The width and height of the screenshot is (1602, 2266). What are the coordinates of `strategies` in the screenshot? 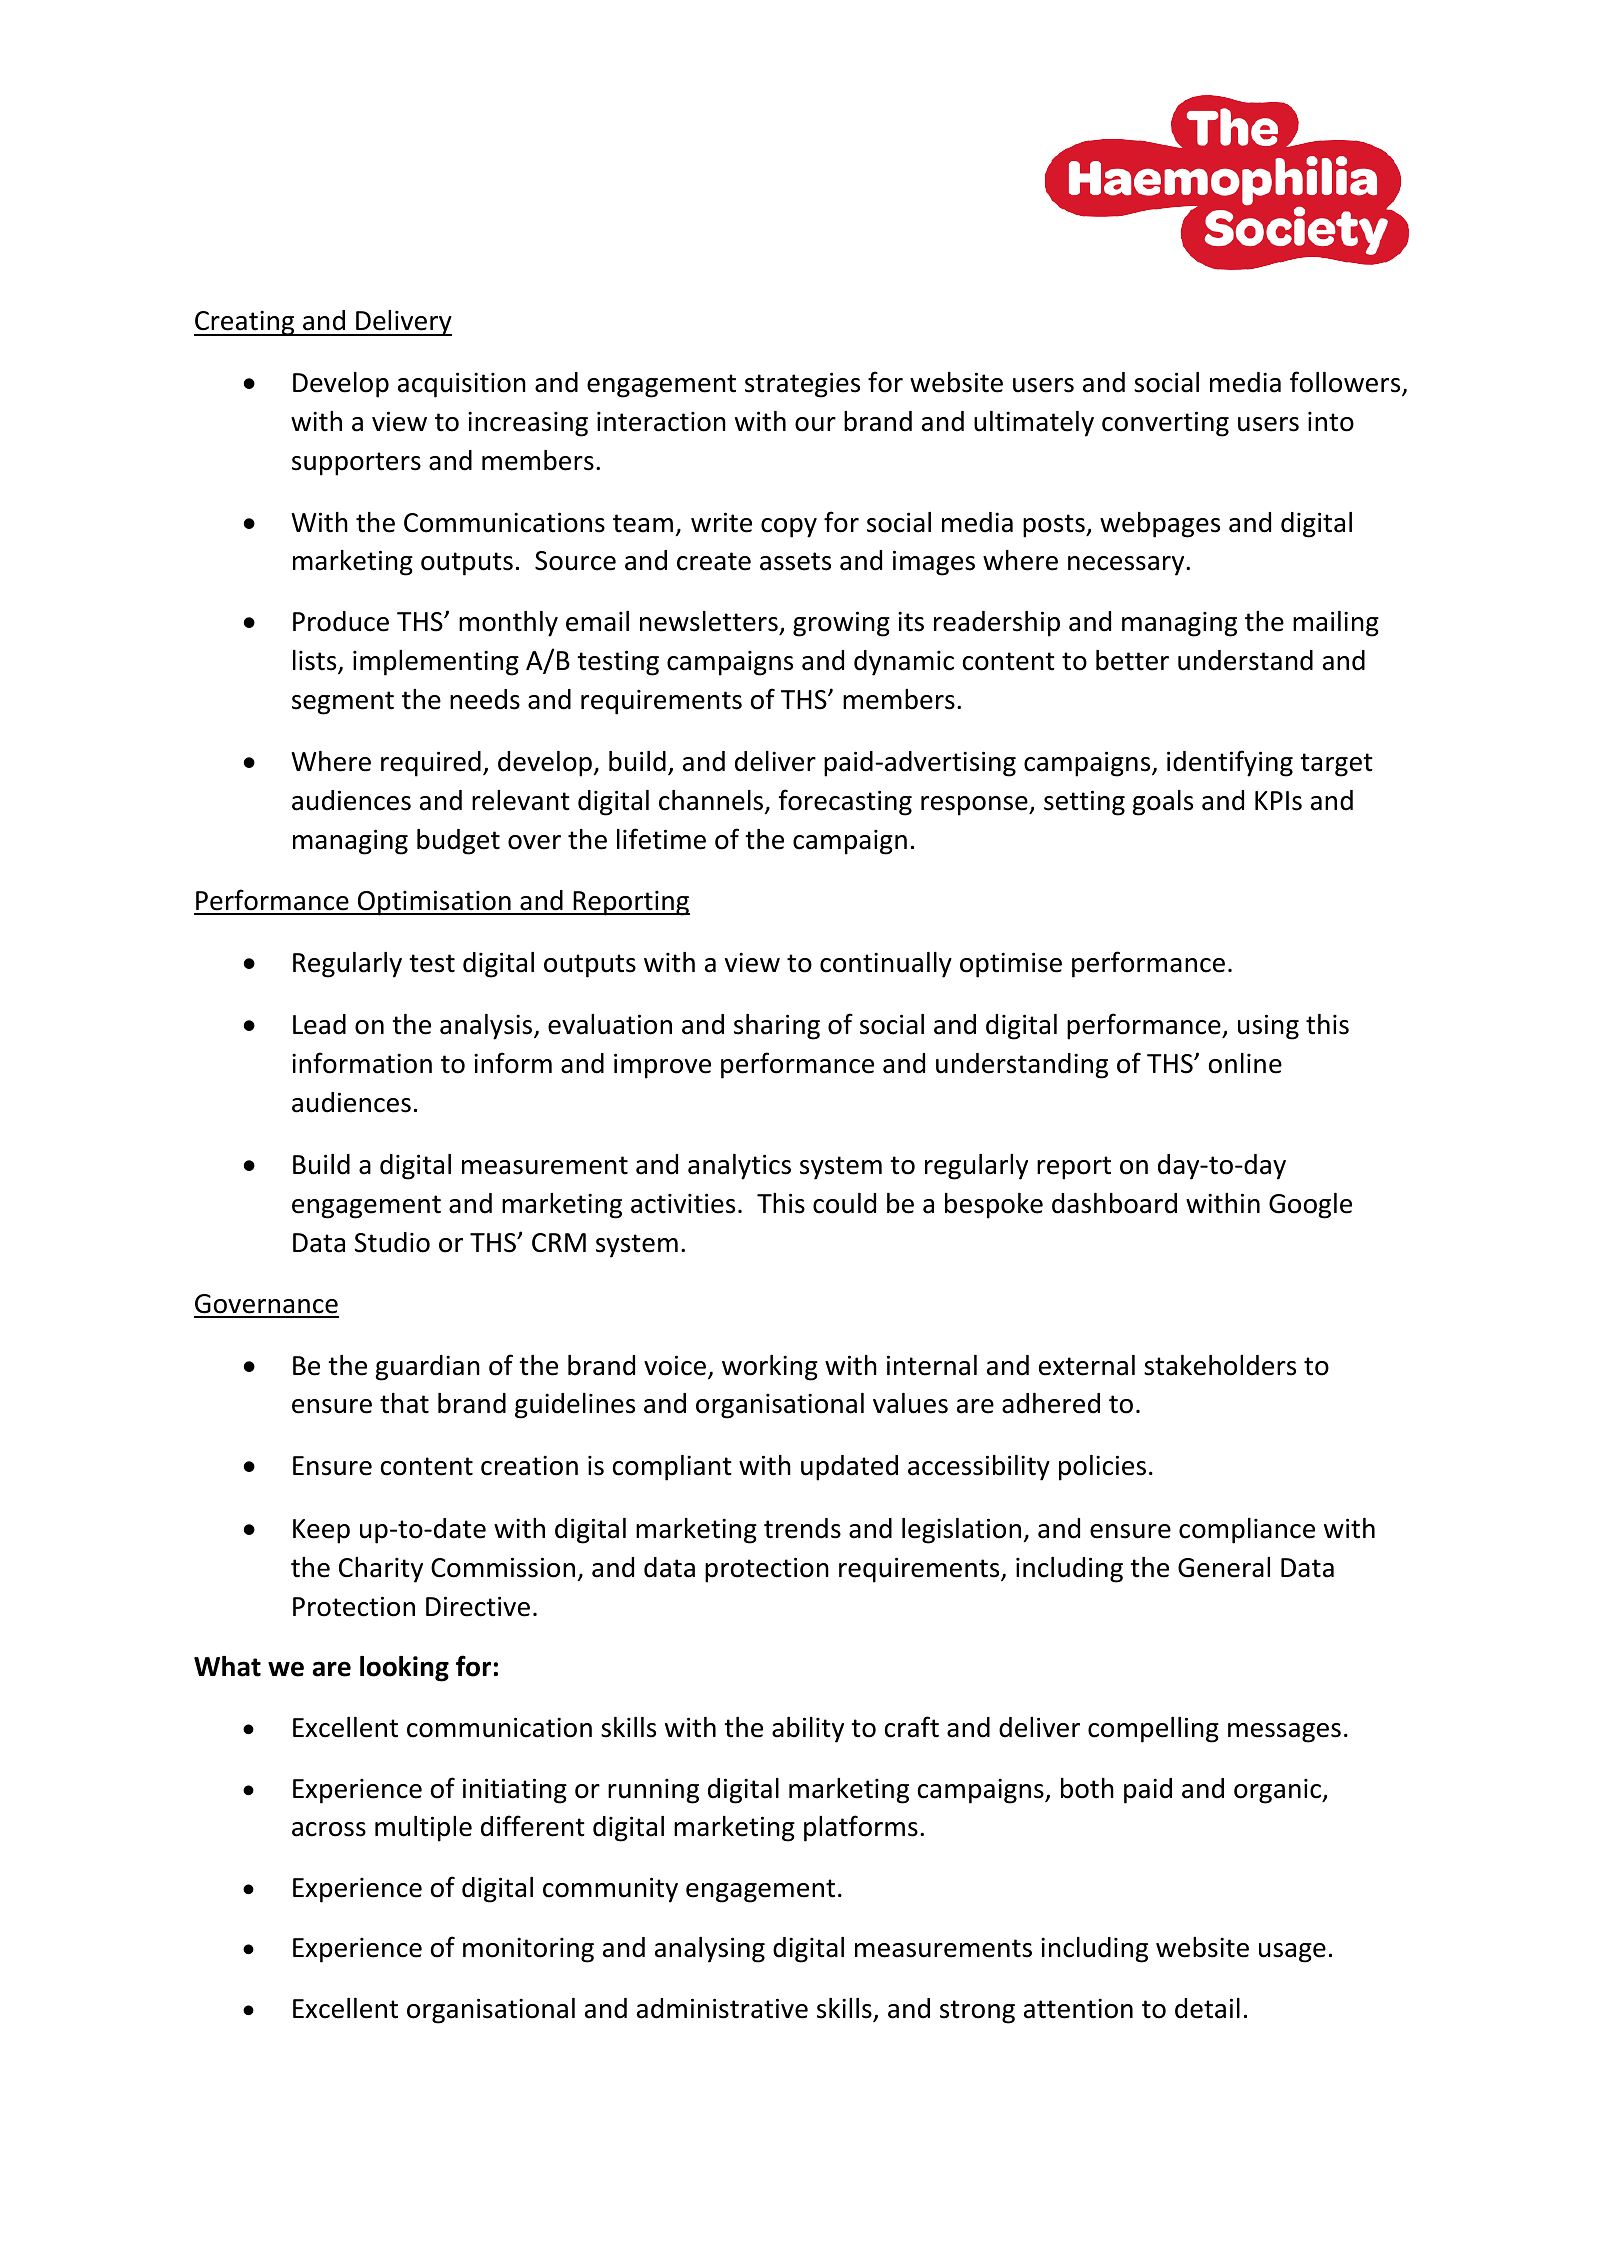 It's located at (802, 385).
